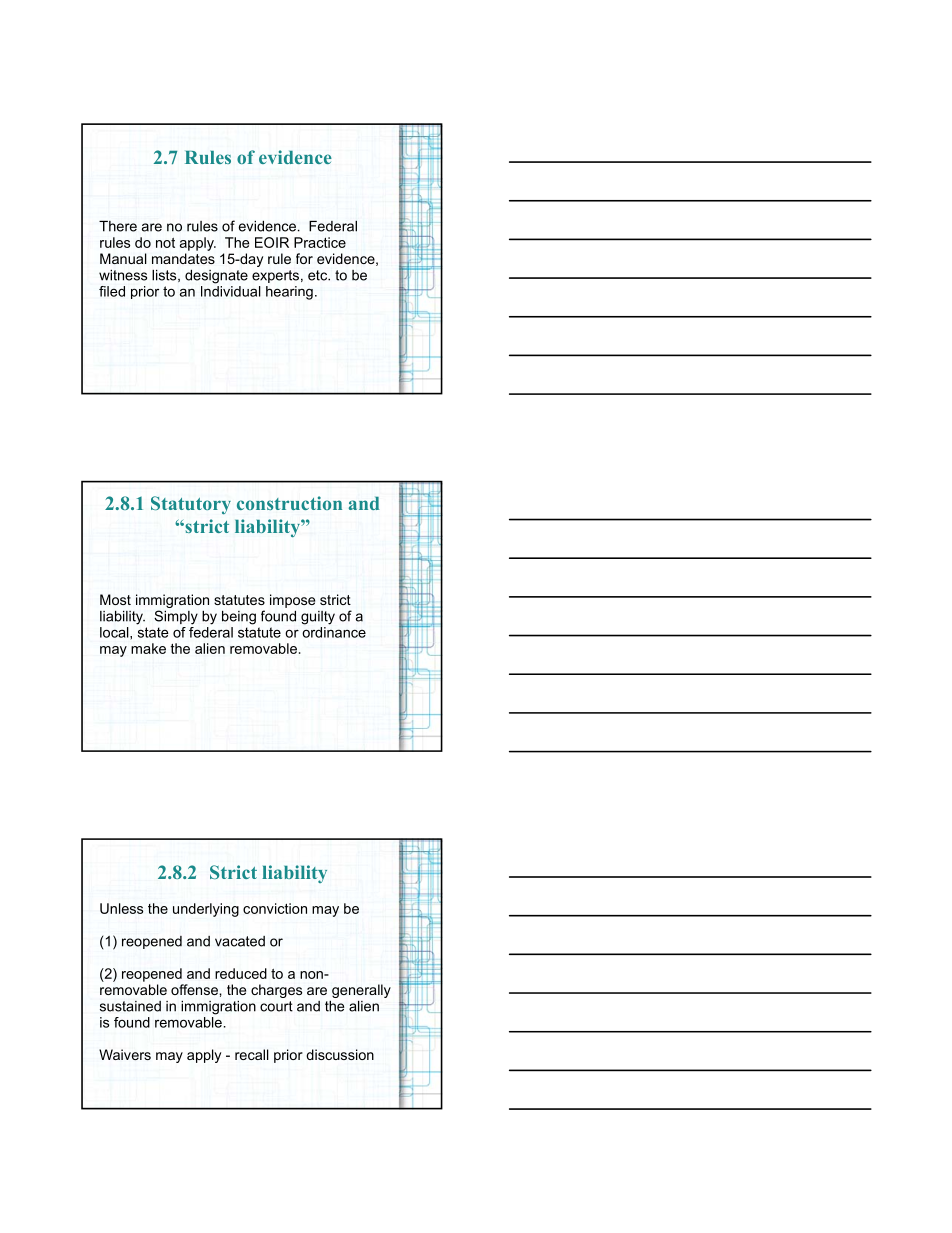 The image size is (952, 1233). What do you see at coordinates (289, 503) in the image?
I see `construction` at bounding box center [289, 503].
